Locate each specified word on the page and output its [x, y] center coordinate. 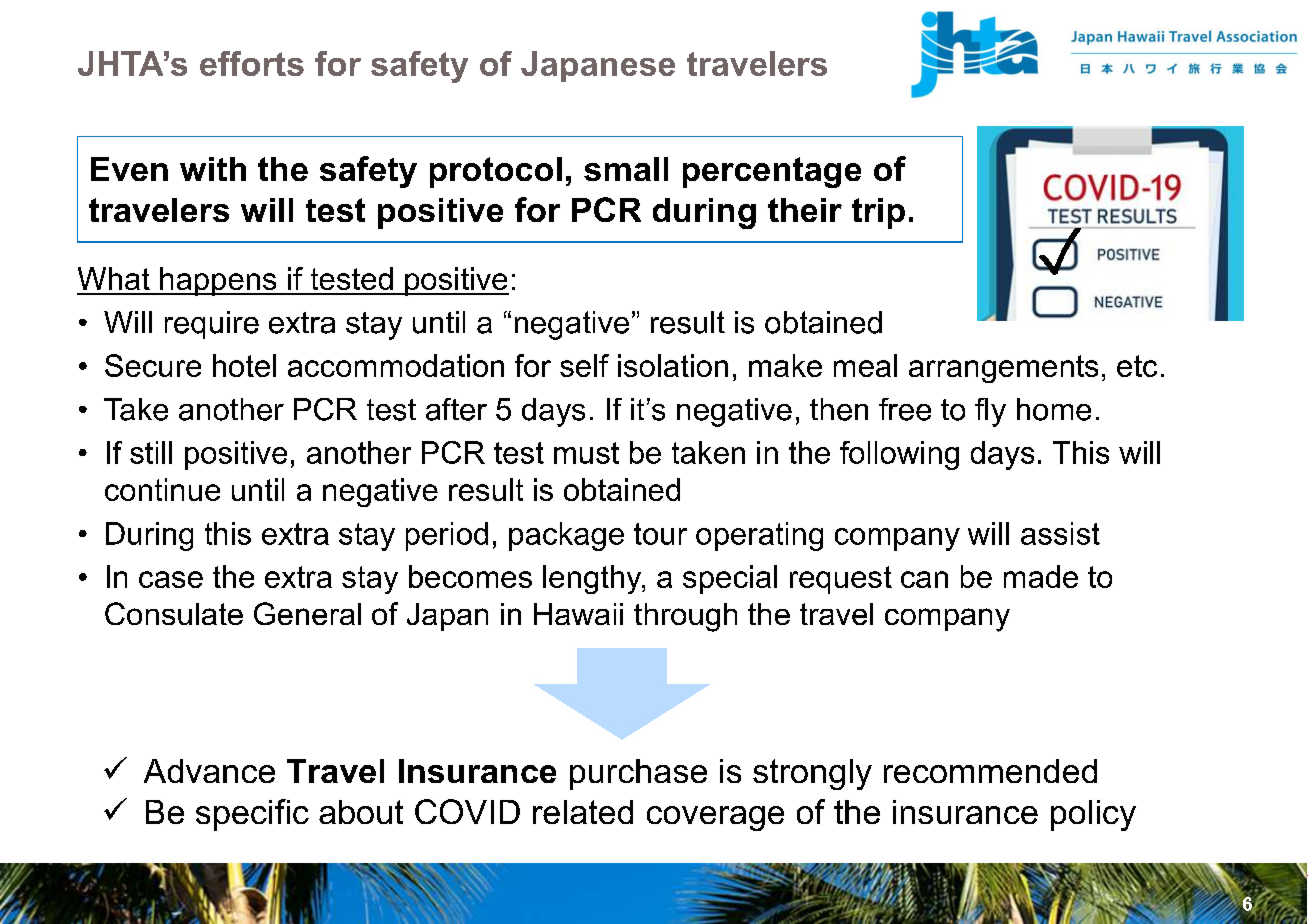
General [307, 613]
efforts [252, 63]
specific [252, 815]
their [805, 210]
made [1041, 576]
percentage [772, 172]
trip [878, 213]
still [151, 452]
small [626, 169]
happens [218, 281]
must [586, 453]
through [685, 617]
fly [990, 412]
